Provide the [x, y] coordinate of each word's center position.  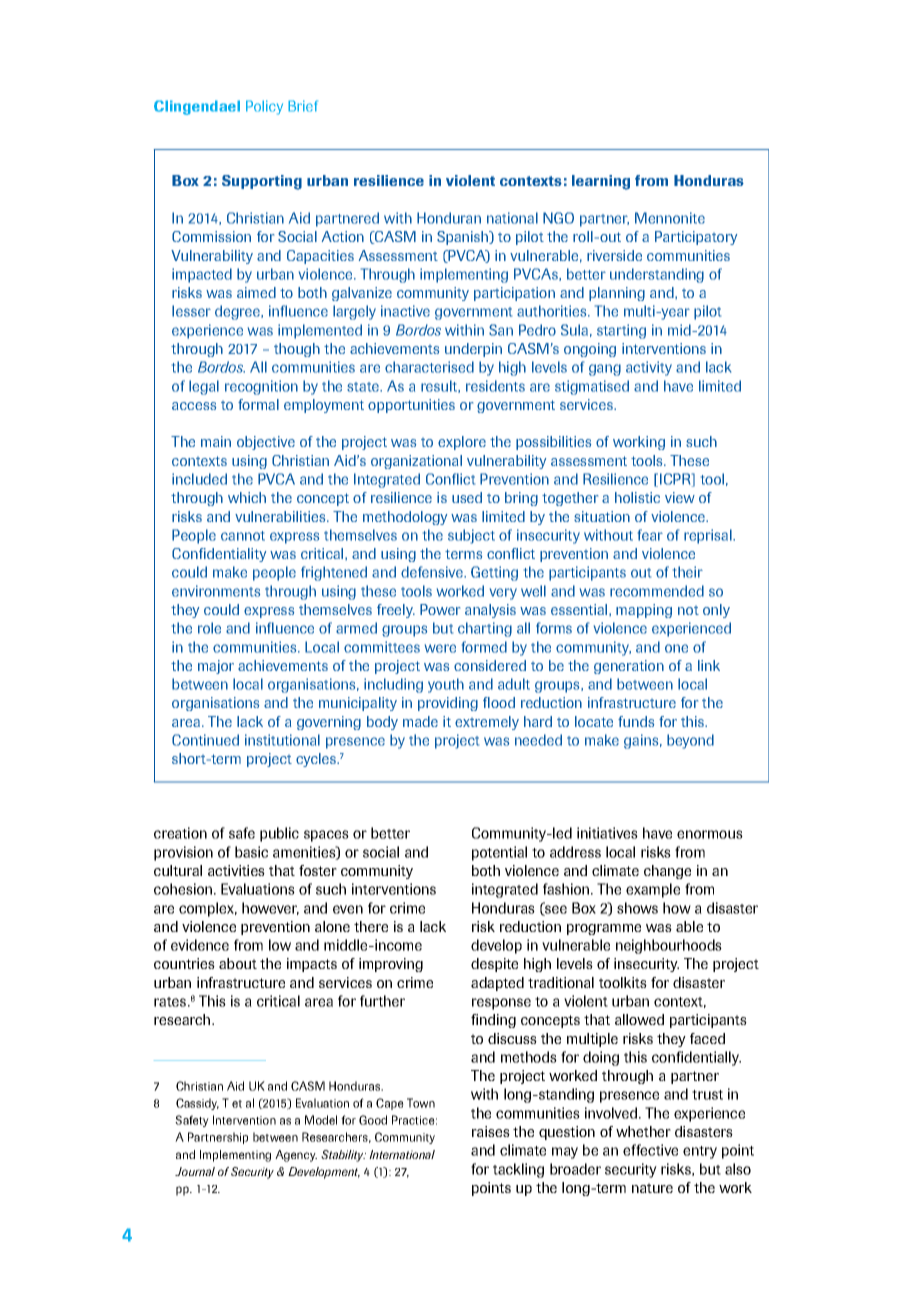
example [653, 890]
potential [499, 853]
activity [649, 368]
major [216, 667]
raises [491, 1131]
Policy [264, 107]
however [270, 908]
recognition [261, 387]
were [440, 648]
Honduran [449, 218]
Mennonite [670, 218]
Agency [296, 1156]
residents [495, 386]
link [709, 665]
